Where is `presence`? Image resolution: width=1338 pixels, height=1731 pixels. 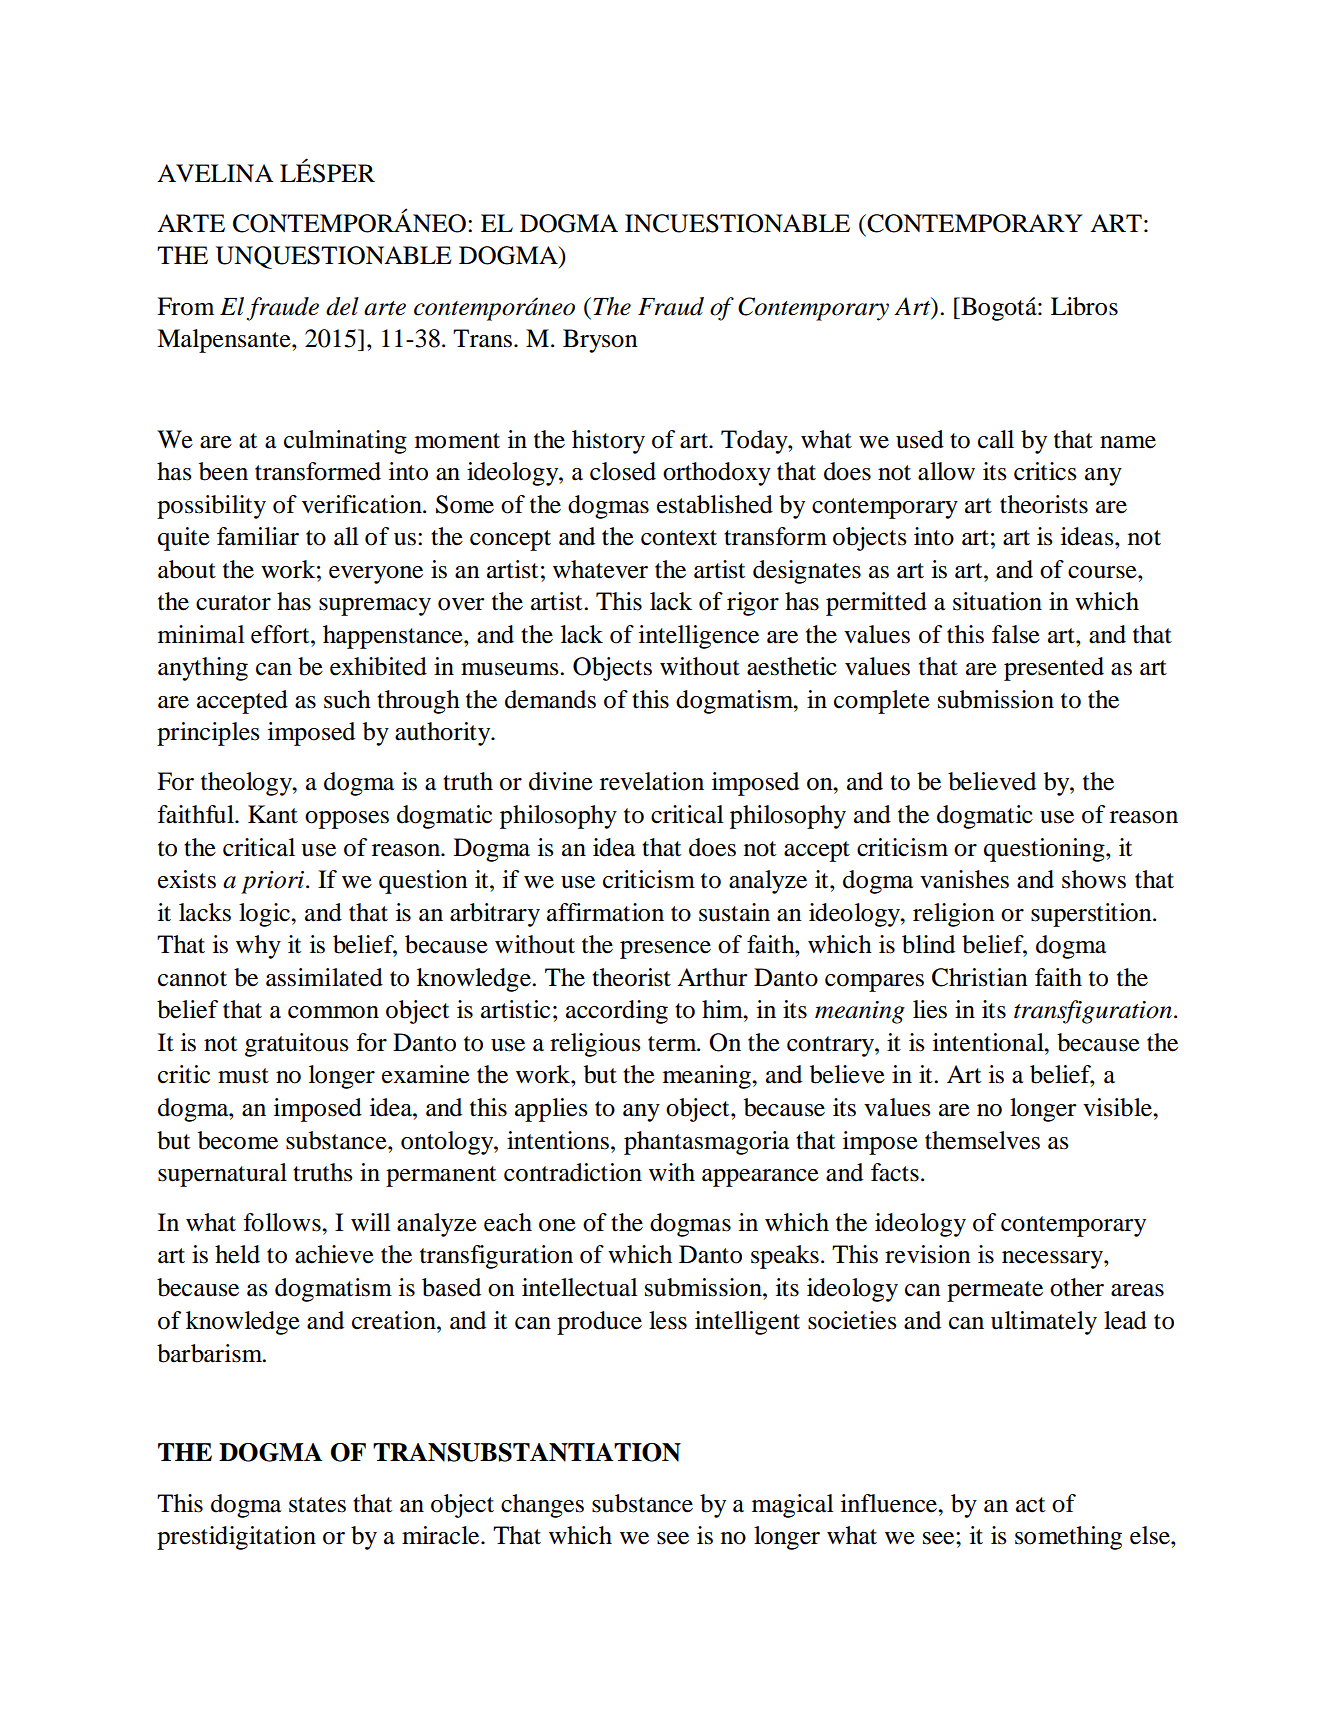 presence is located at coordinates (665, 950).
